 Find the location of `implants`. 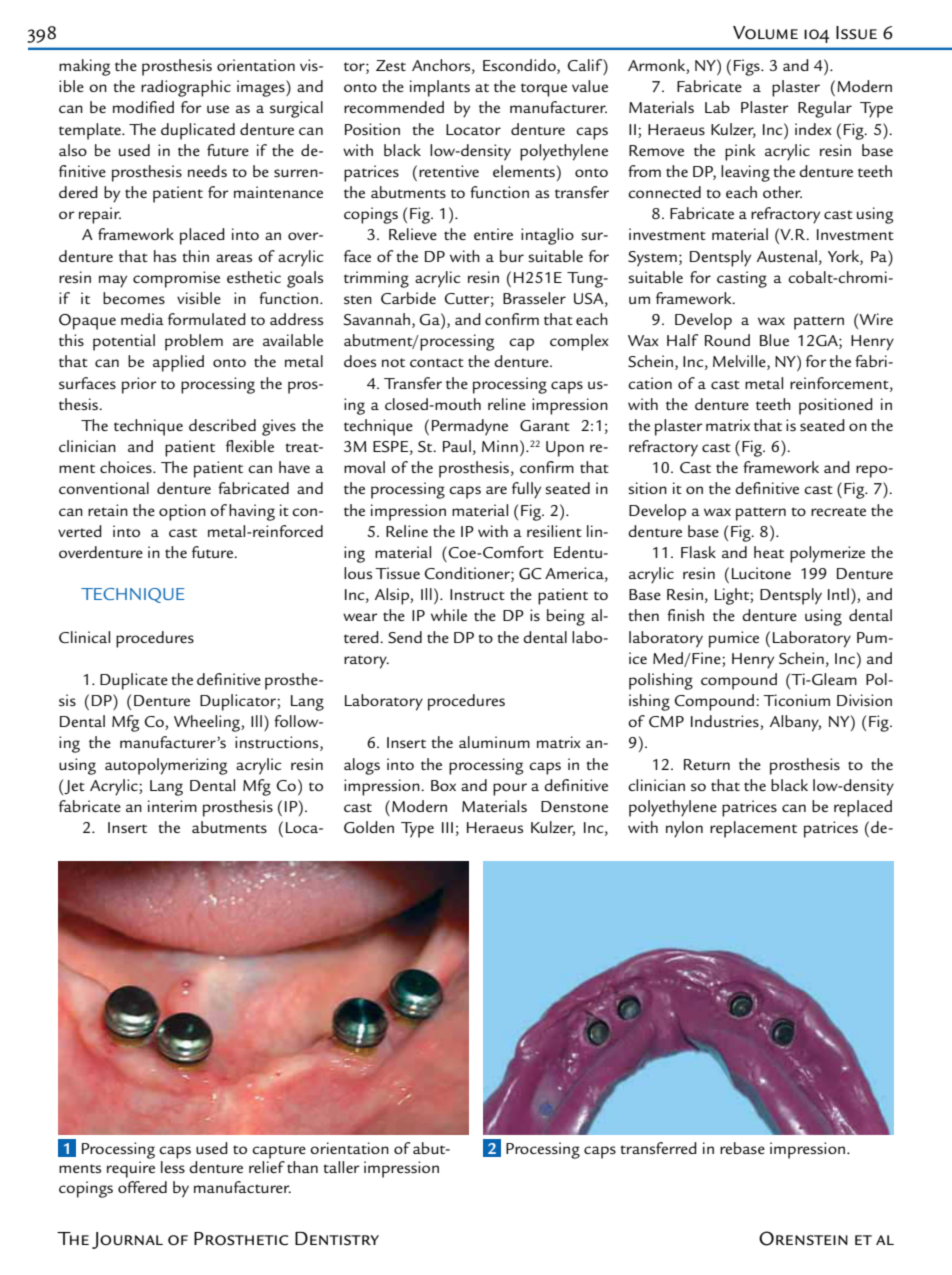

implants is located at coordinates (440, 88).
